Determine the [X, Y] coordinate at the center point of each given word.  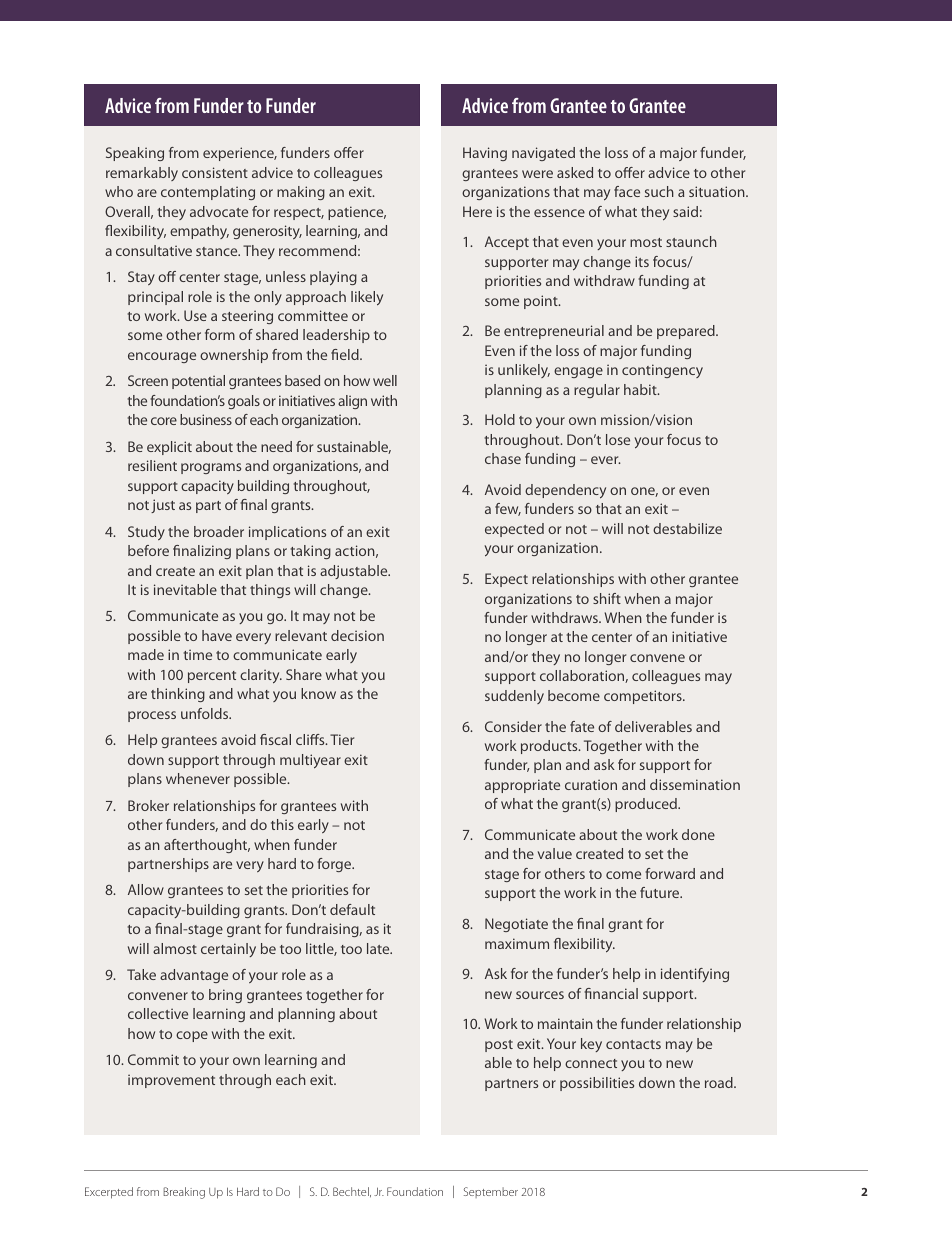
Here [477, 211]
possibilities [597, 1084]
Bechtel [352, 1192]
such [659, 191]
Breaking [184, 1193]
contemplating [208, 193]
